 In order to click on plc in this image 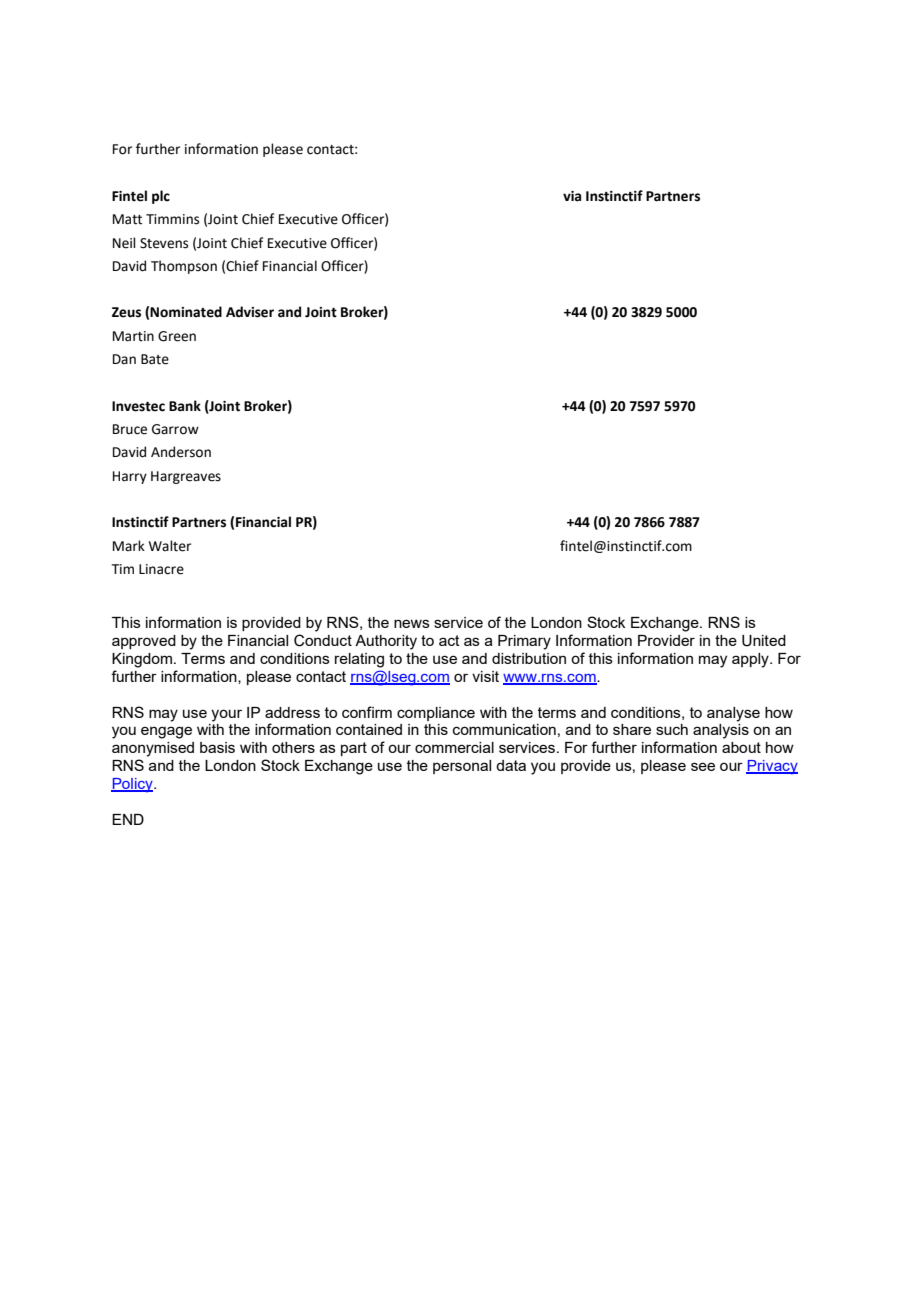, I will do `click(161, 197)`.
